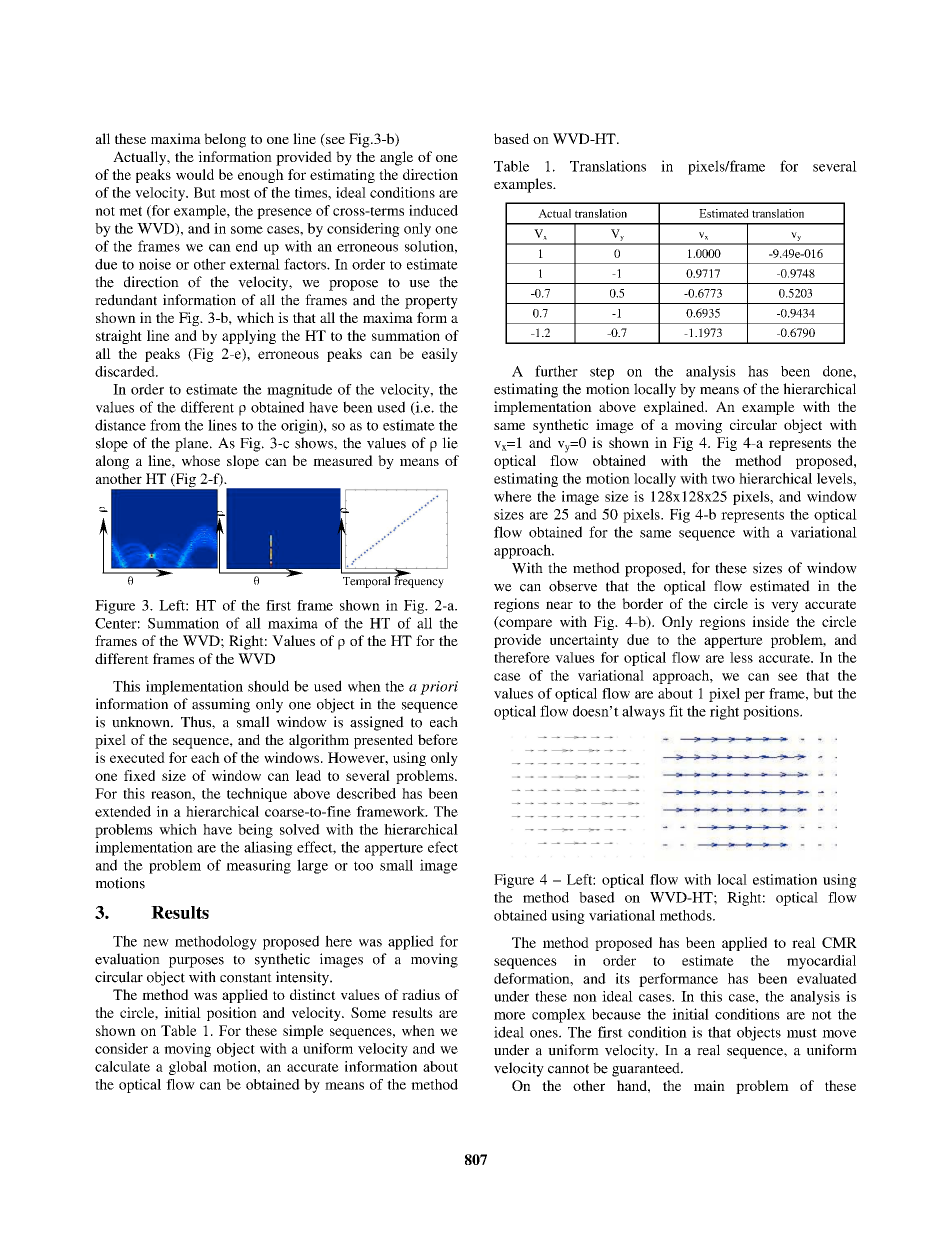 Image resolution: width=952 pixels, height=1233 pixels. Describe the element at coordinates (770, 621) in the image. I see `inside` at that location.
